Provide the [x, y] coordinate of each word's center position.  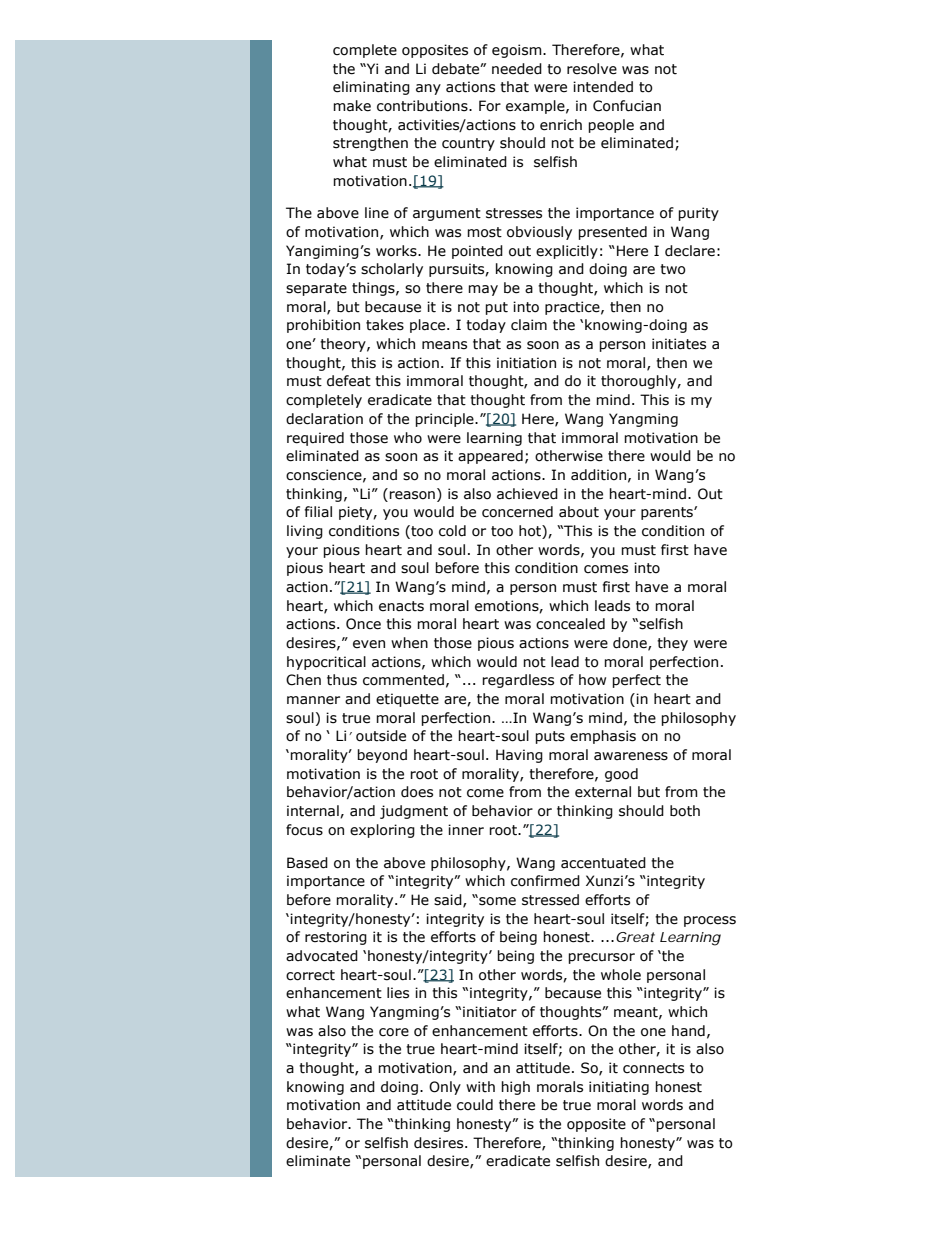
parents [668, 513]
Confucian [627, 106]
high [515, 1088]
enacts [401, 606]
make [352, 106]
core [394, 1032]
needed [517, 69]
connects [653, 1068]
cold [452, 531]
